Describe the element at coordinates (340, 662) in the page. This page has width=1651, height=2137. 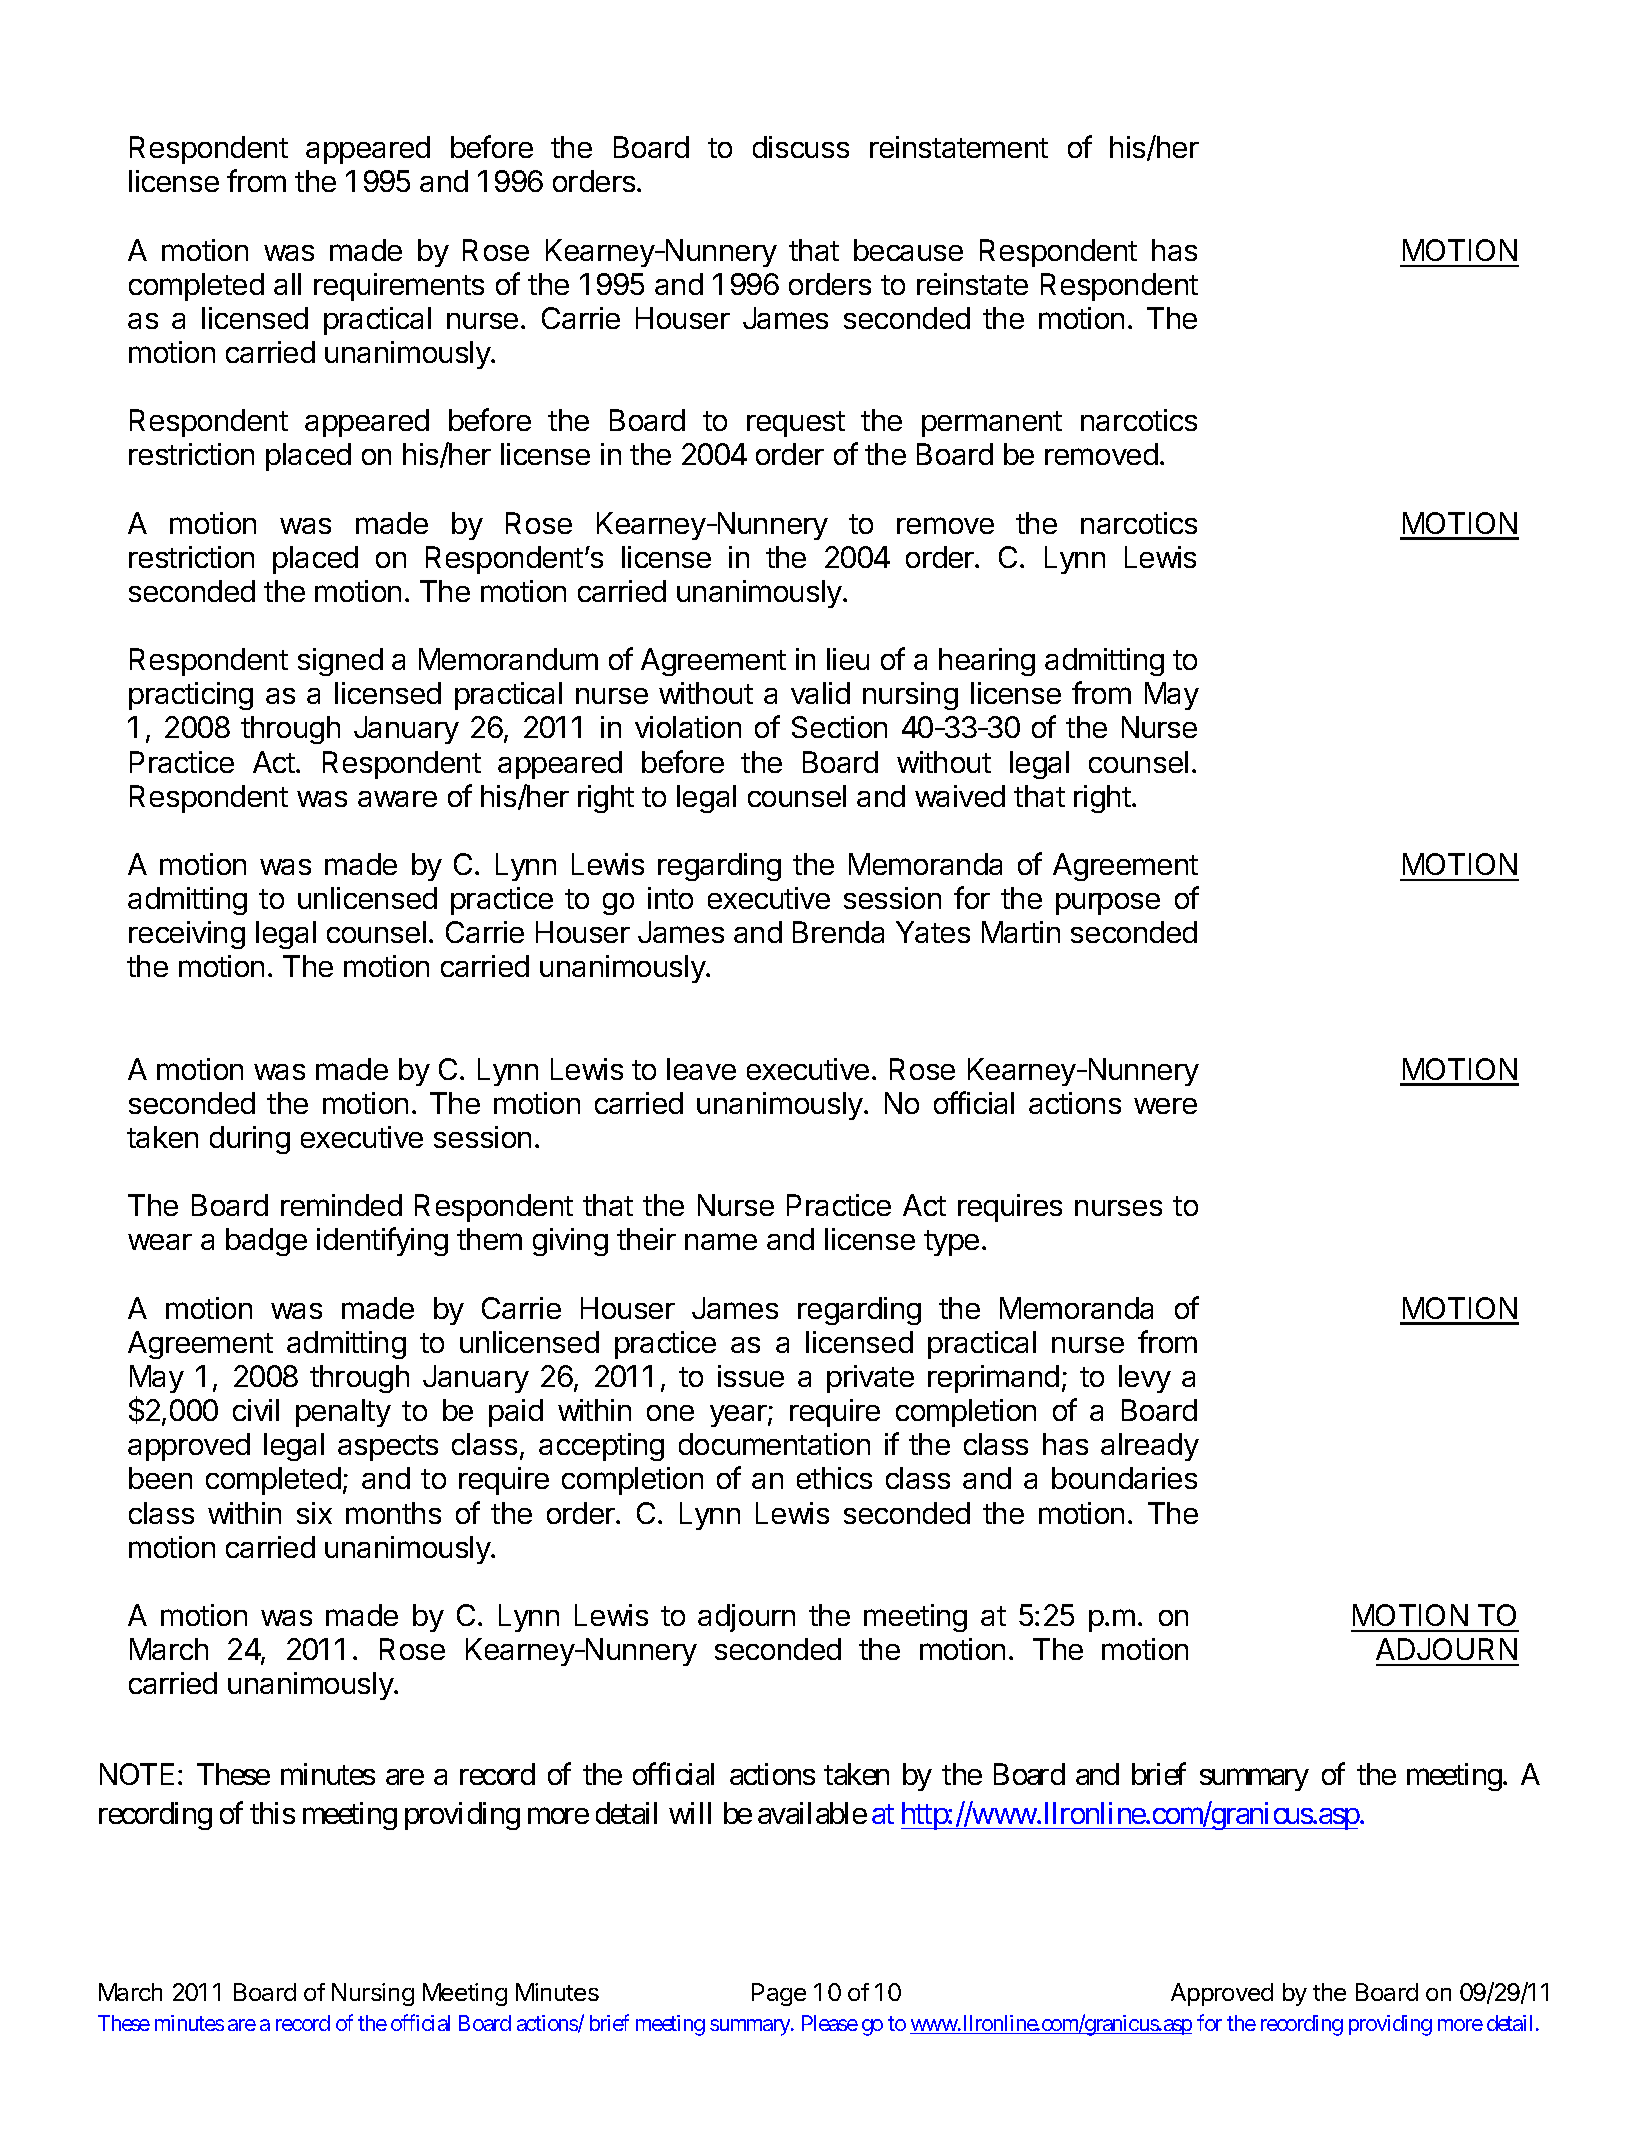
I see `signed` at that location.
